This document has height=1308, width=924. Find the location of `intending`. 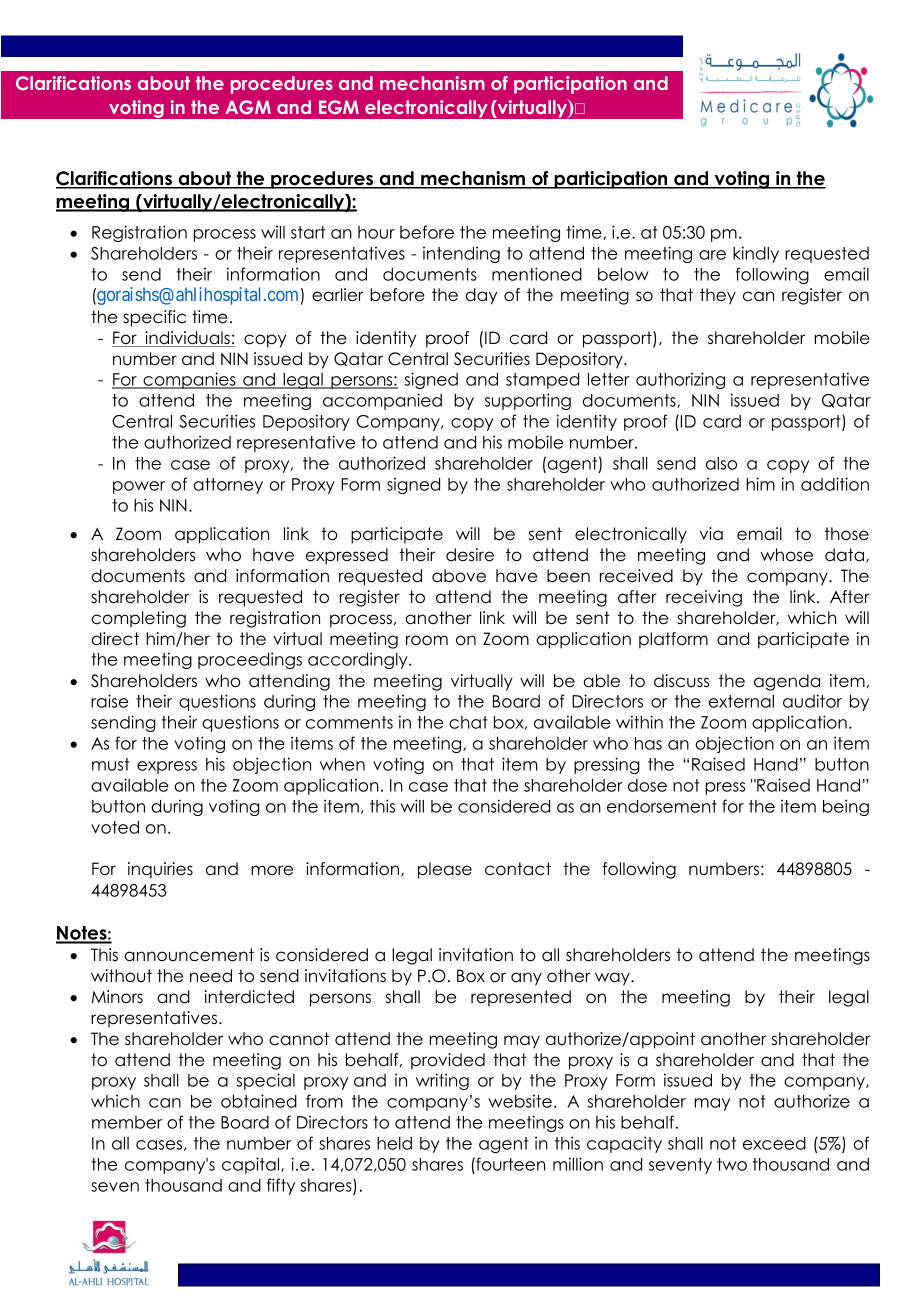

intending is located at coordinates (461, 254).
